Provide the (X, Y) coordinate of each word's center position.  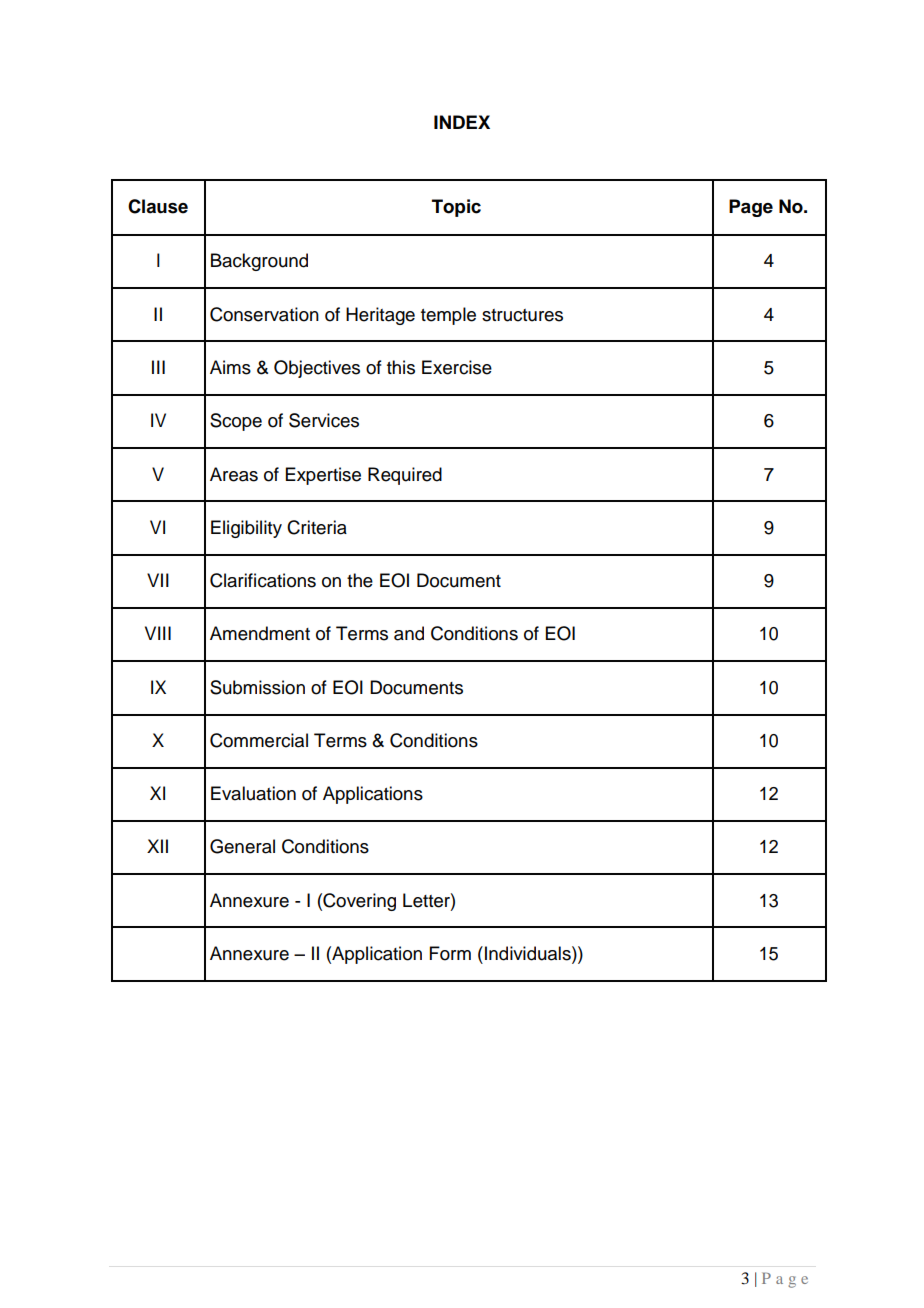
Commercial (259, 740)
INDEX (462, 122)
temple (448, 316)
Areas (234, 474)
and (409, 633)
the (360, 580)
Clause (158, 206)
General (242, 846)
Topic (456, 208)
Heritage (380, 316)
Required (405, 476)
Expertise (323, 476)
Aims (230, 367)
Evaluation (253, 793)
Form (450, 953)
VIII (158, 633)
